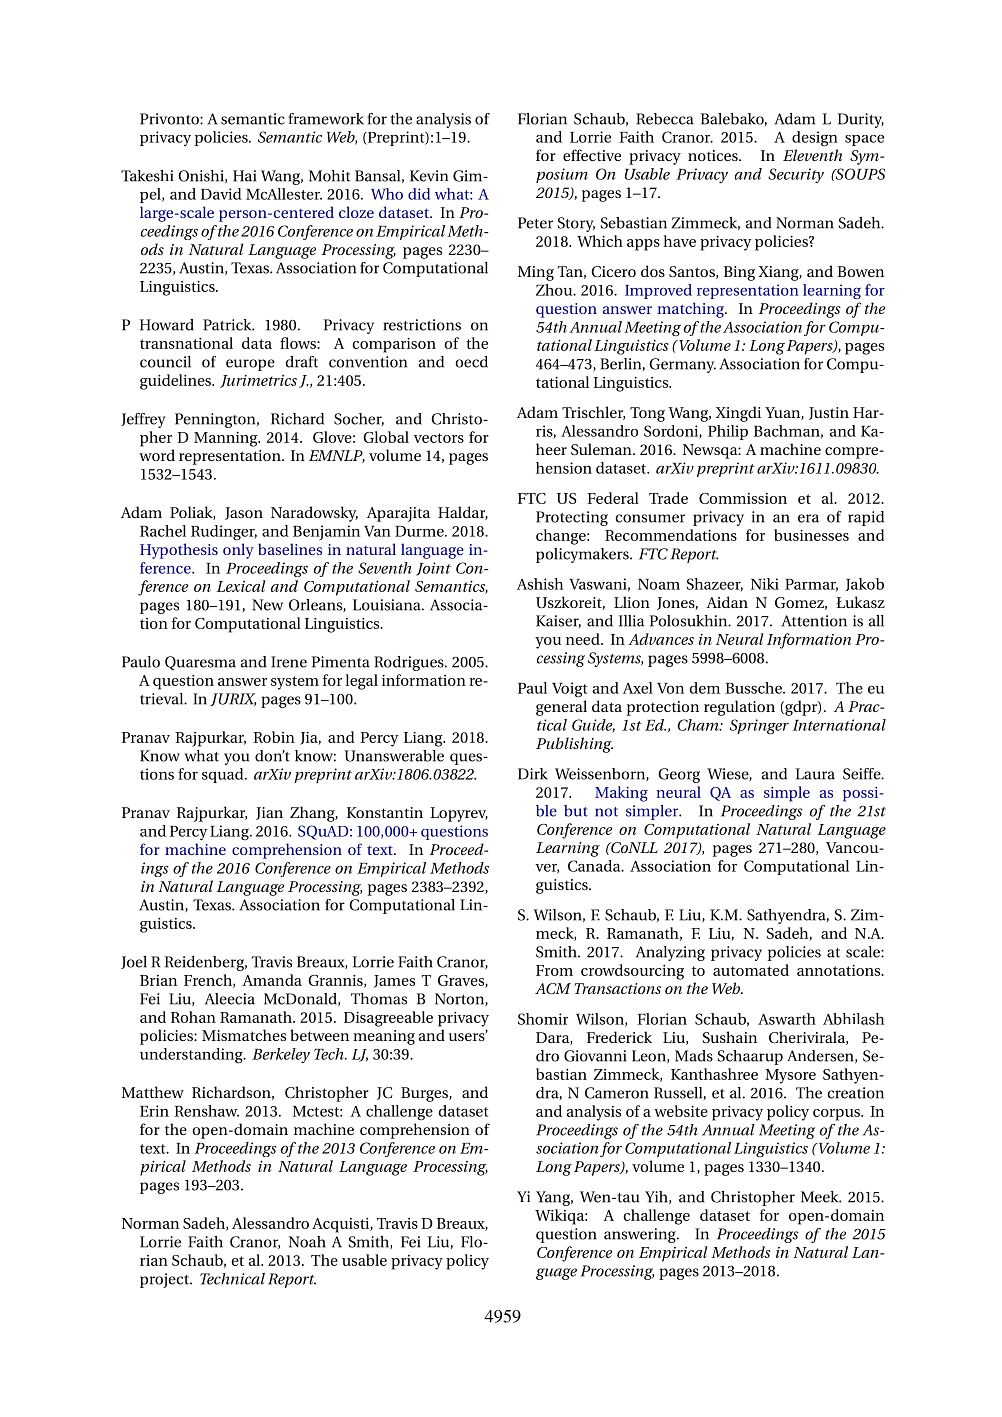 This document has width=1002, height=1417. I want to click on Eleventh, so click(812, 155).
